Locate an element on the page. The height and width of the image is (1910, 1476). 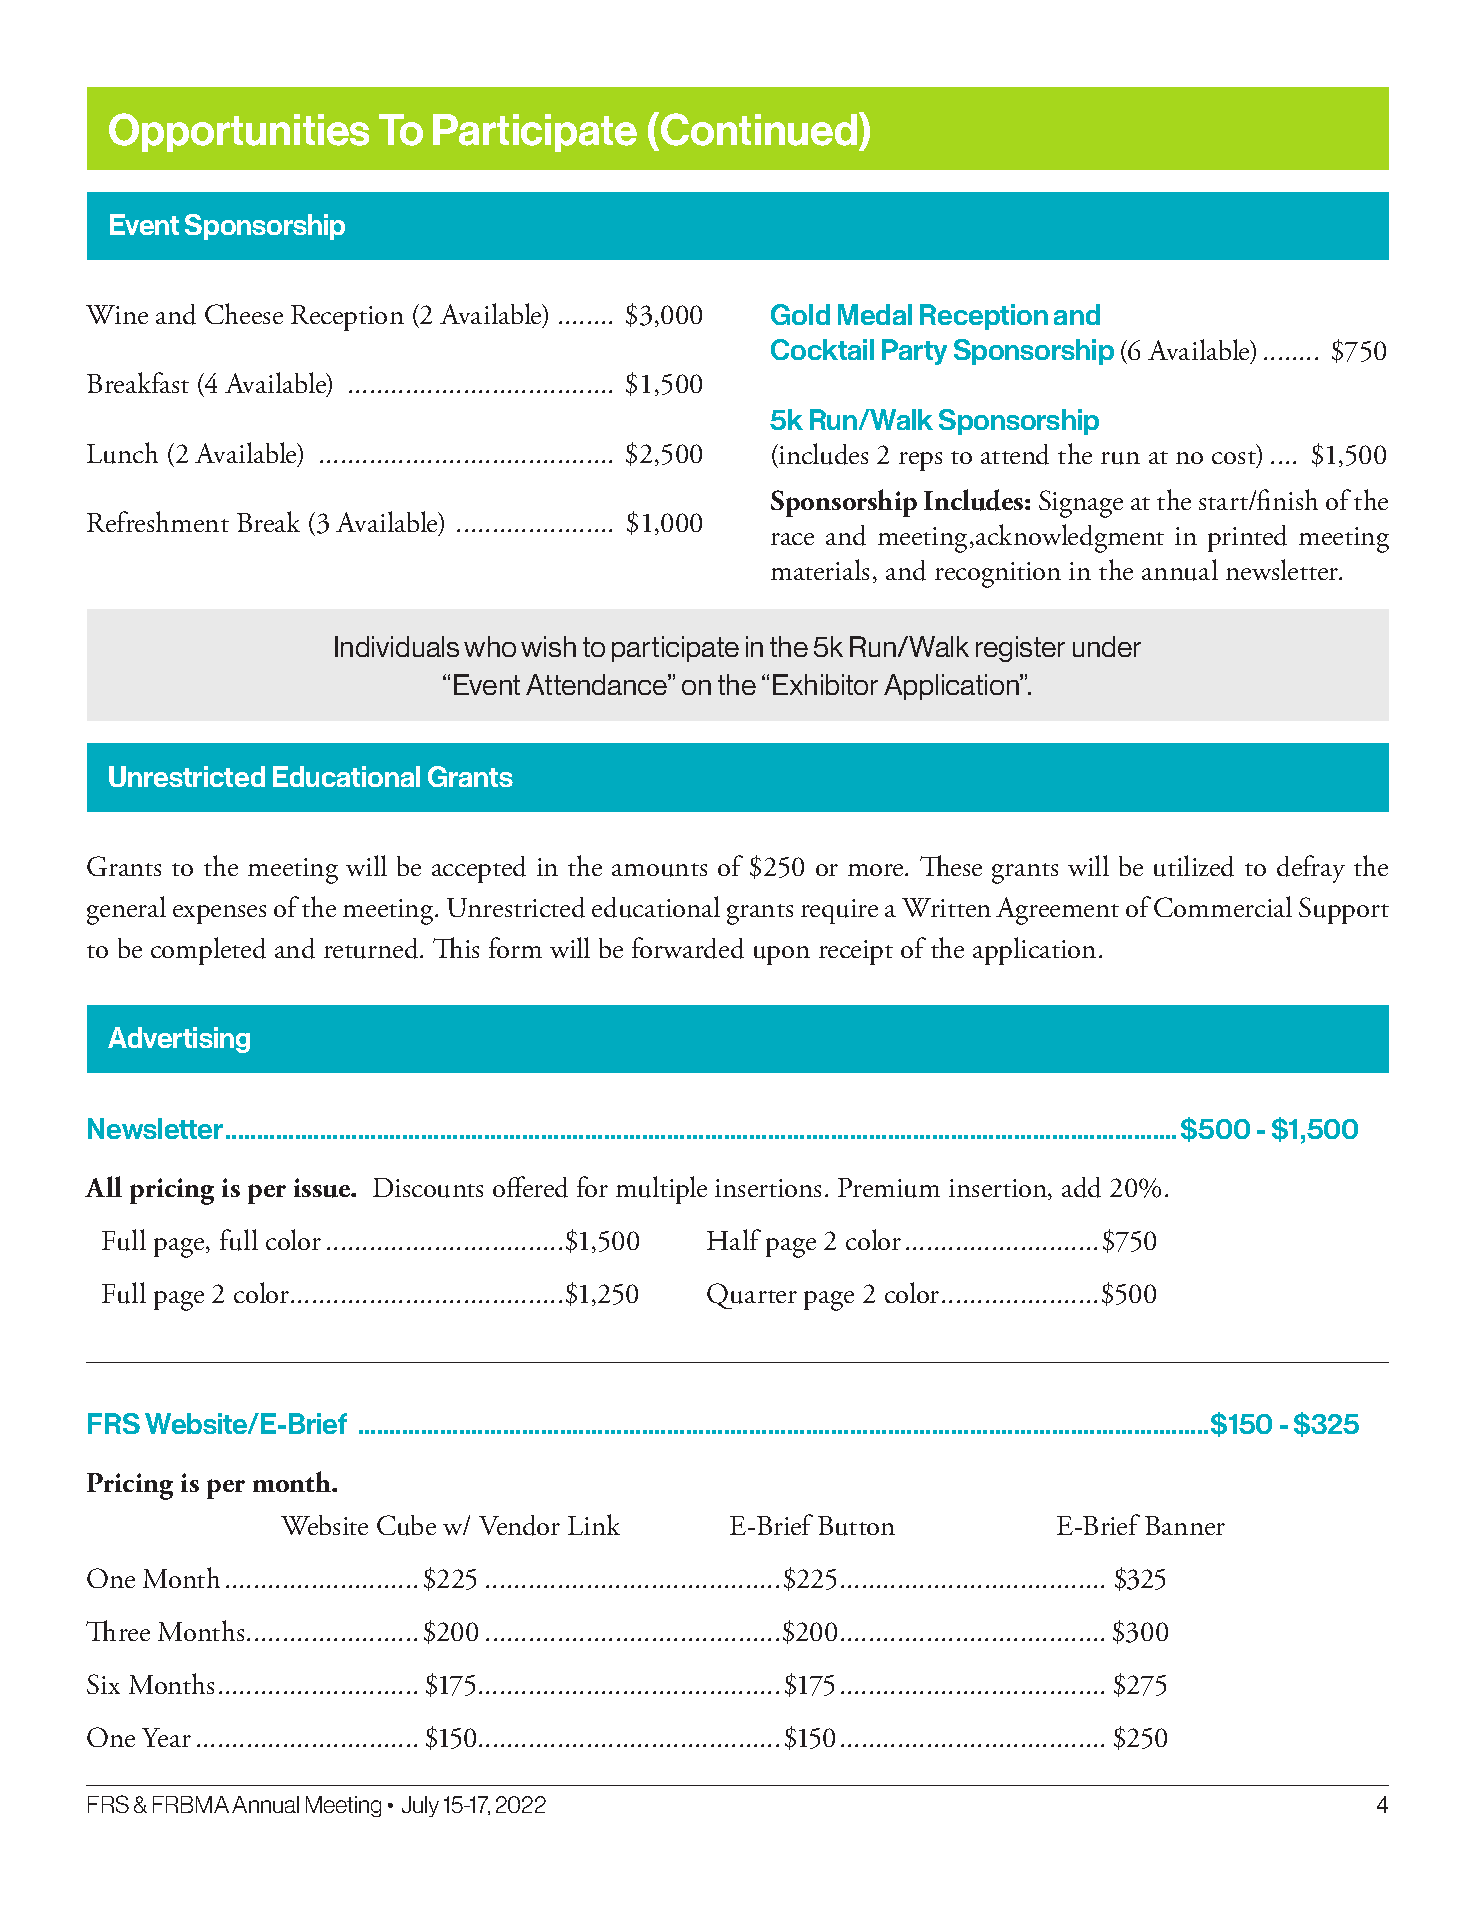
printed is located at coordinates (1247, 538).
